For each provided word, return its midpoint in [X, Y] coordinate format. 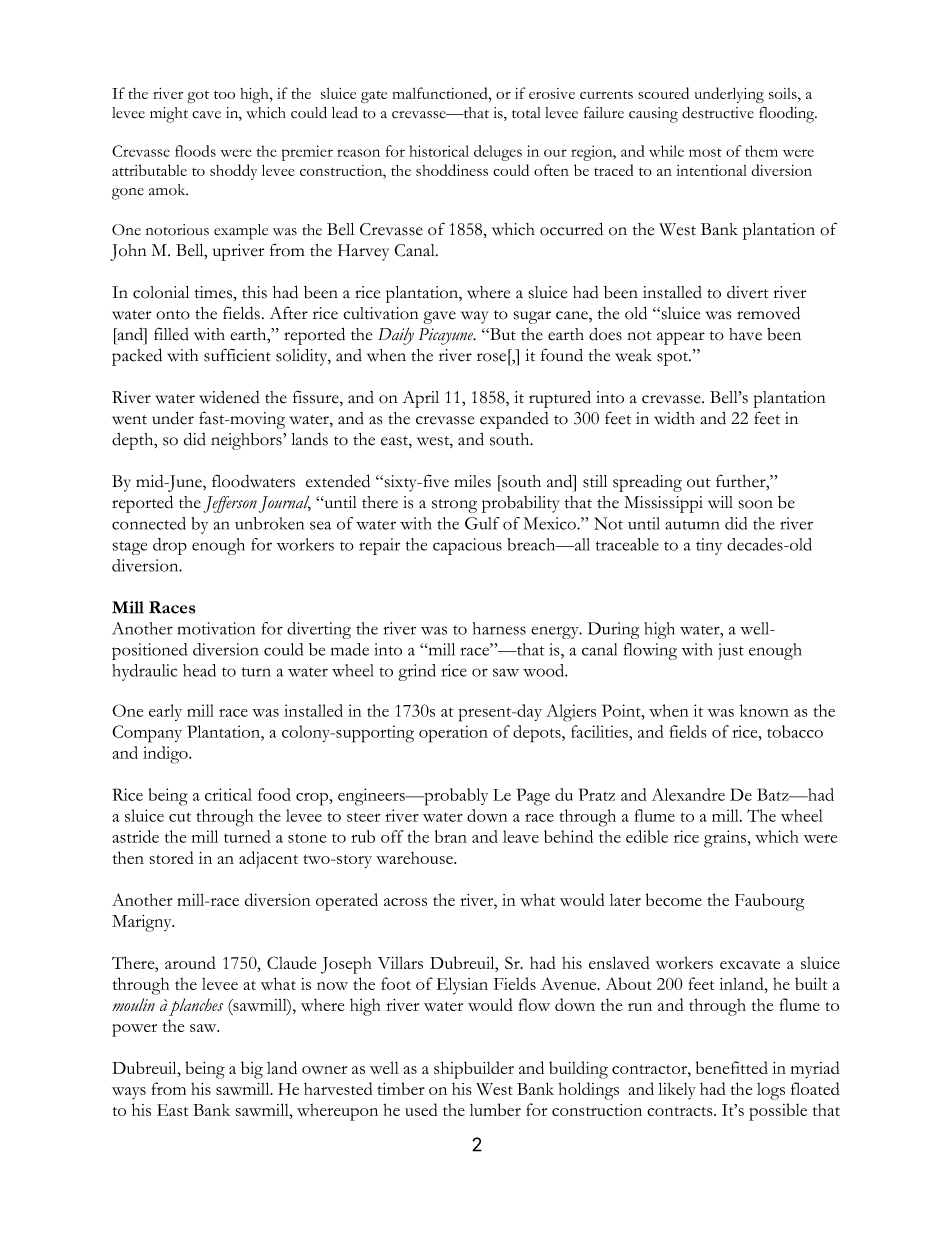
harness [499, 628]
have [745, 334]
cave [206, 115]
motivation [216, 628]
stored [172, 857]
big [252, 1070]
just [731, 651]
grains [726, 839]
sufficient [237, 355]
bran [451, 836]
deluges [498, 153]
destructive [718, 113]
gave [439, 317]
